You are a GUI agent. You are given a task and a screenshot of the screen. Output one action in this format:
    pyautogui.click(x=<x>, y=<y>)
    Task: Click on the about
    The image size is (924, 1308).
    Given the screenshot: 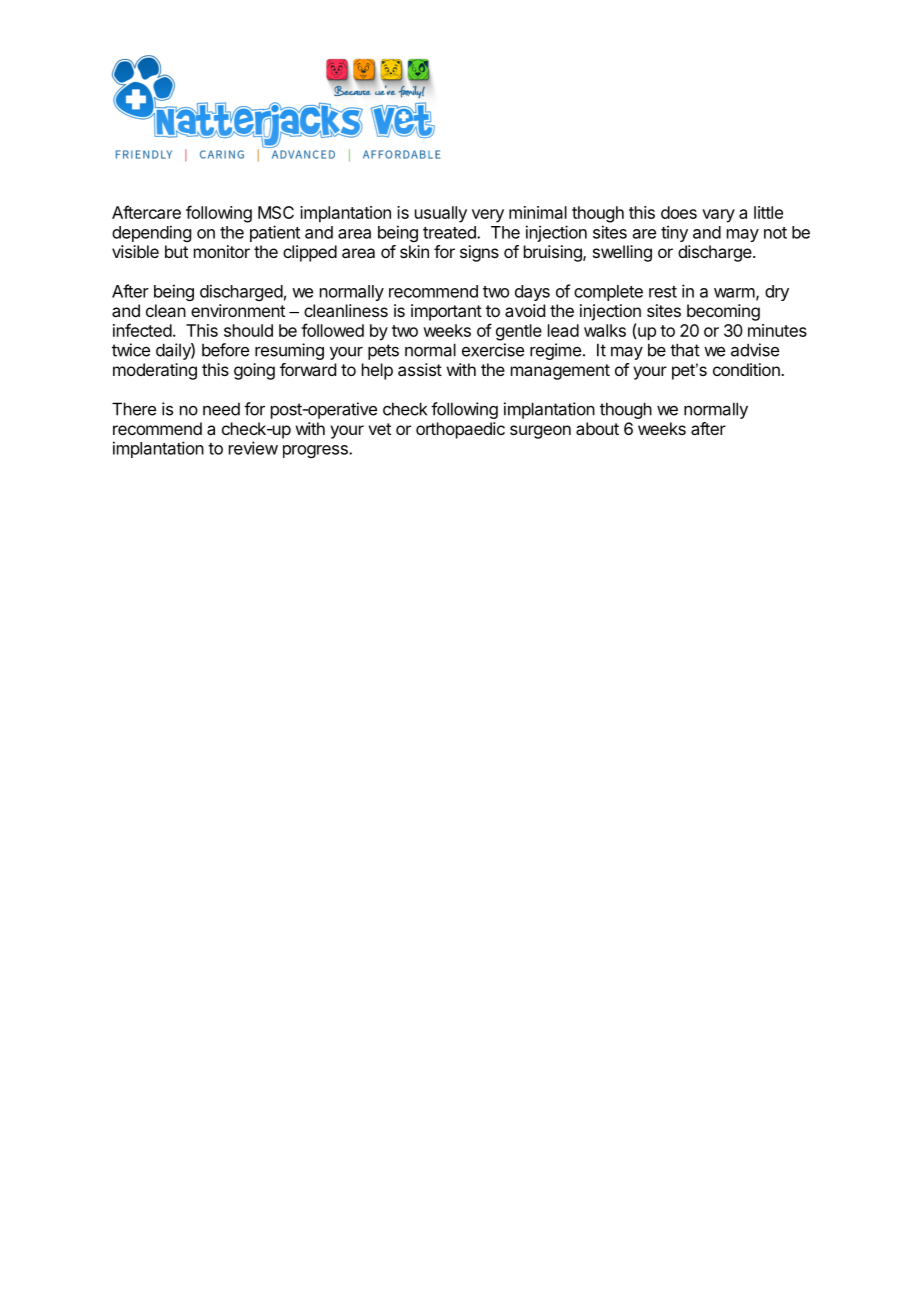 What is the action you would take?
    pyautogui.click(x=597, y=428)
